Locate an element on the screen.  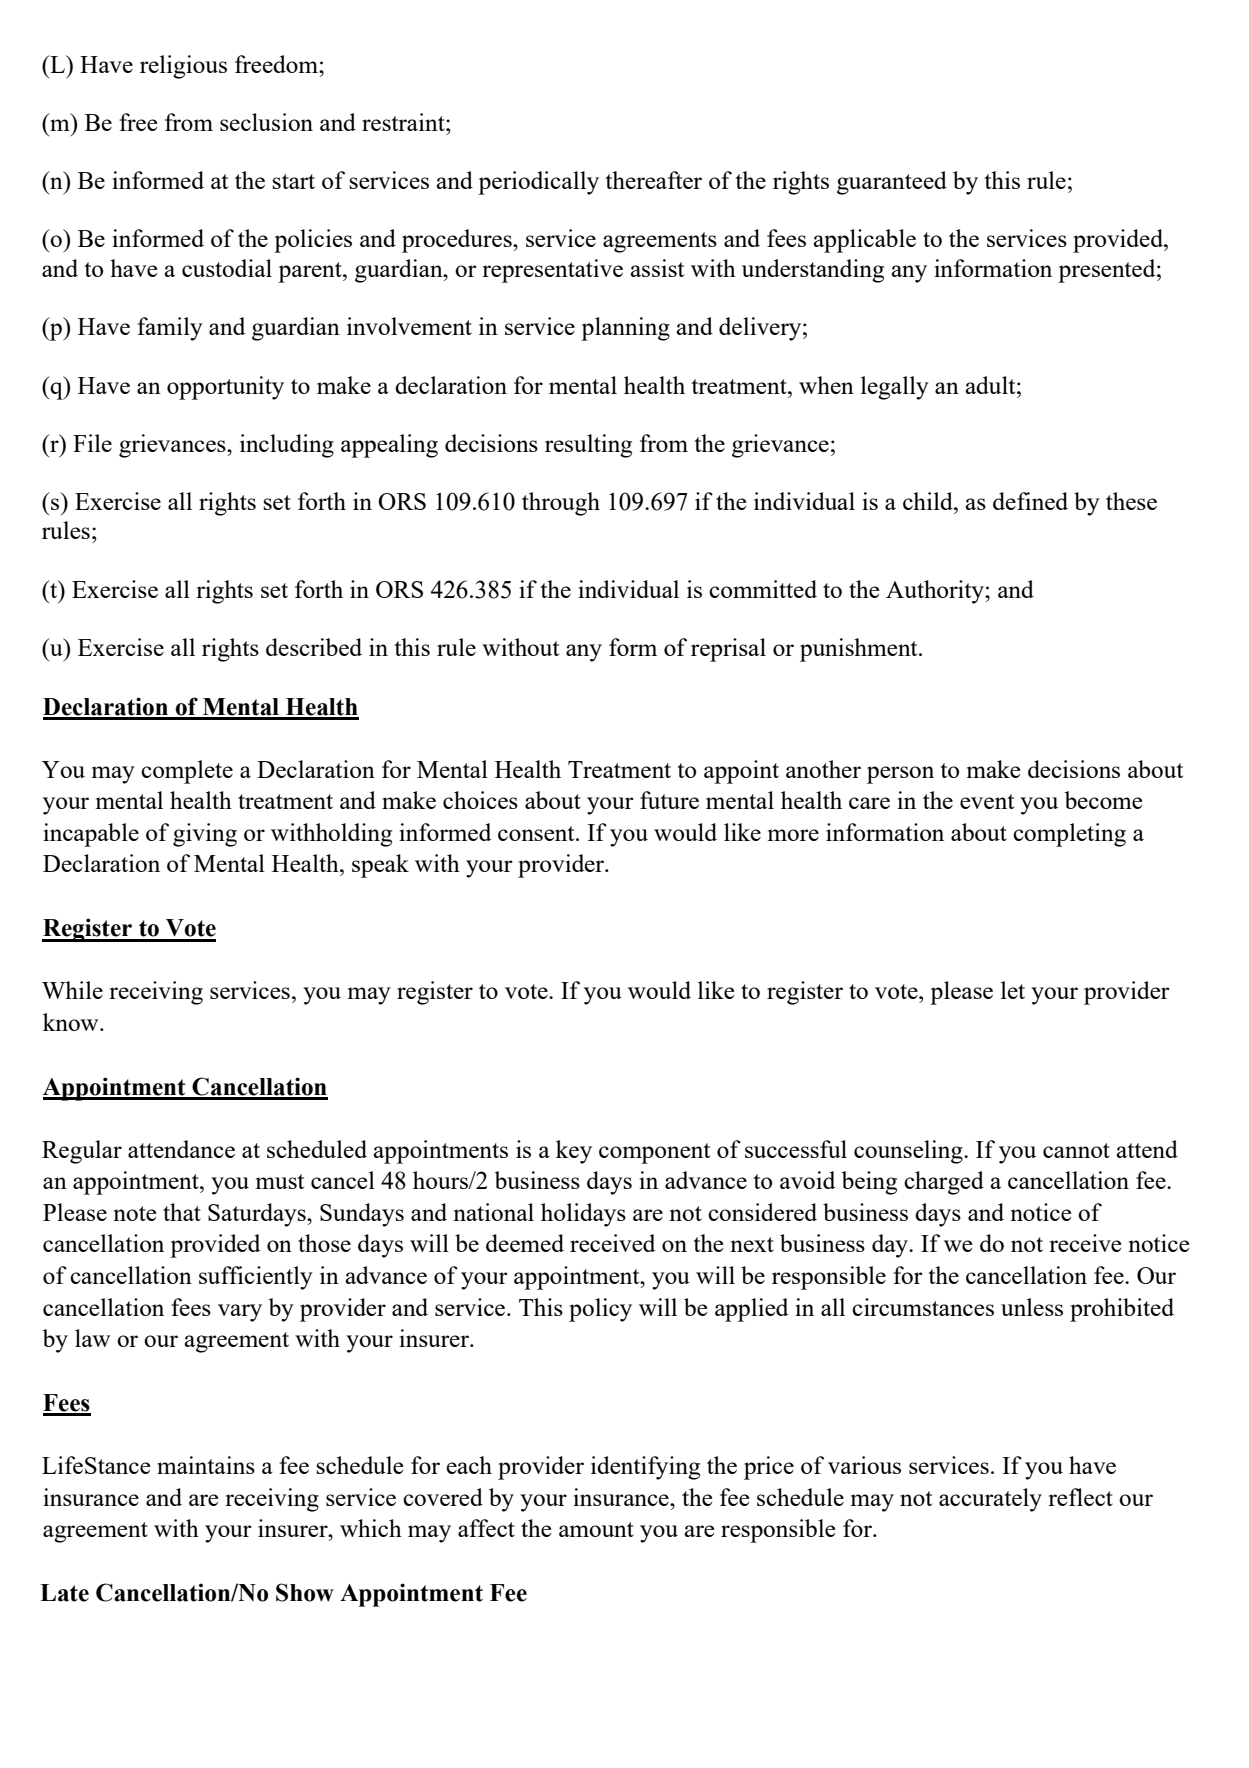
thereafter is located at coordinates (653, 180).
